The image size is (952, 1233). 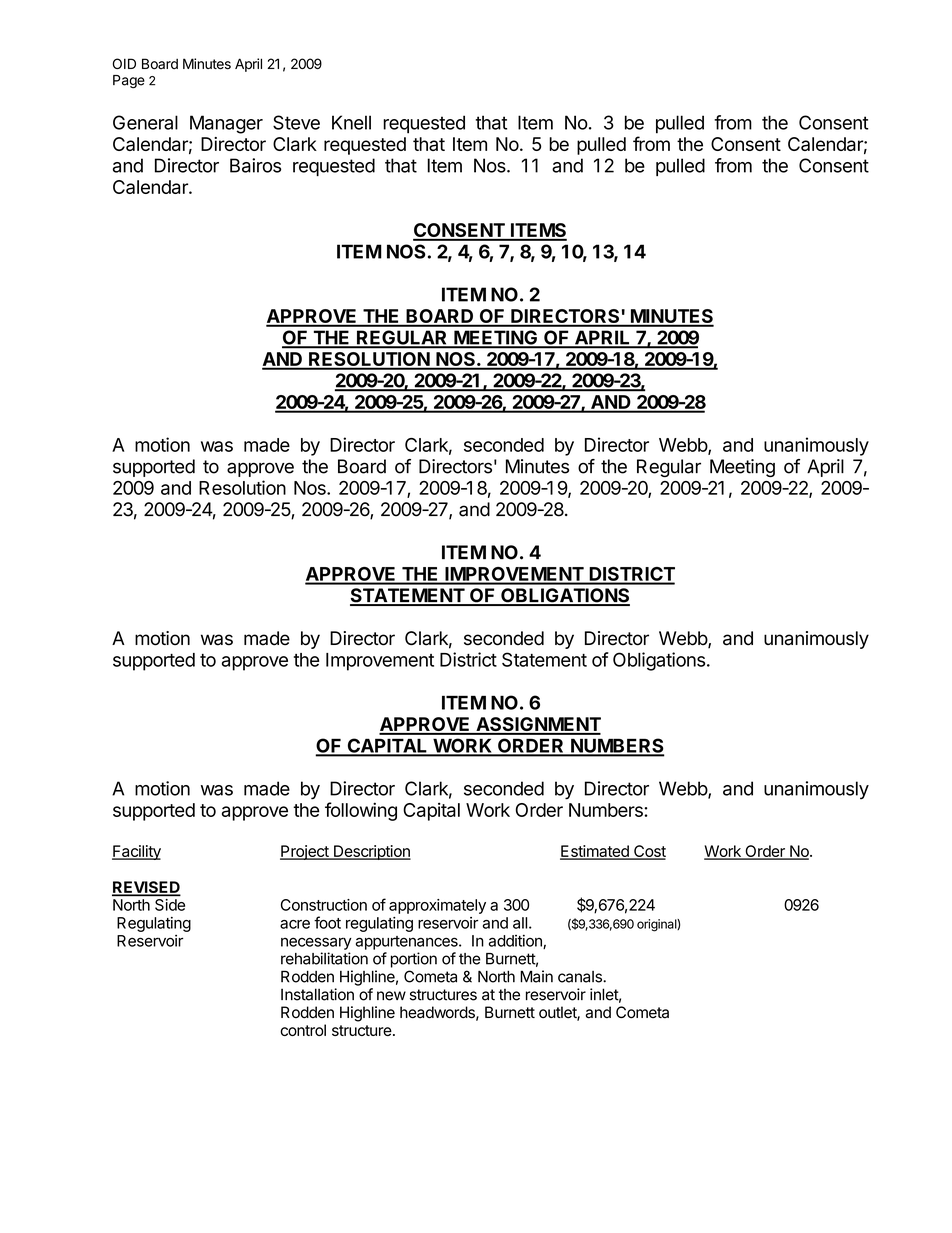 What do you see at coordinates (391, 996) in the screenshot?
I see `new` at bounding box center [391, 996].
